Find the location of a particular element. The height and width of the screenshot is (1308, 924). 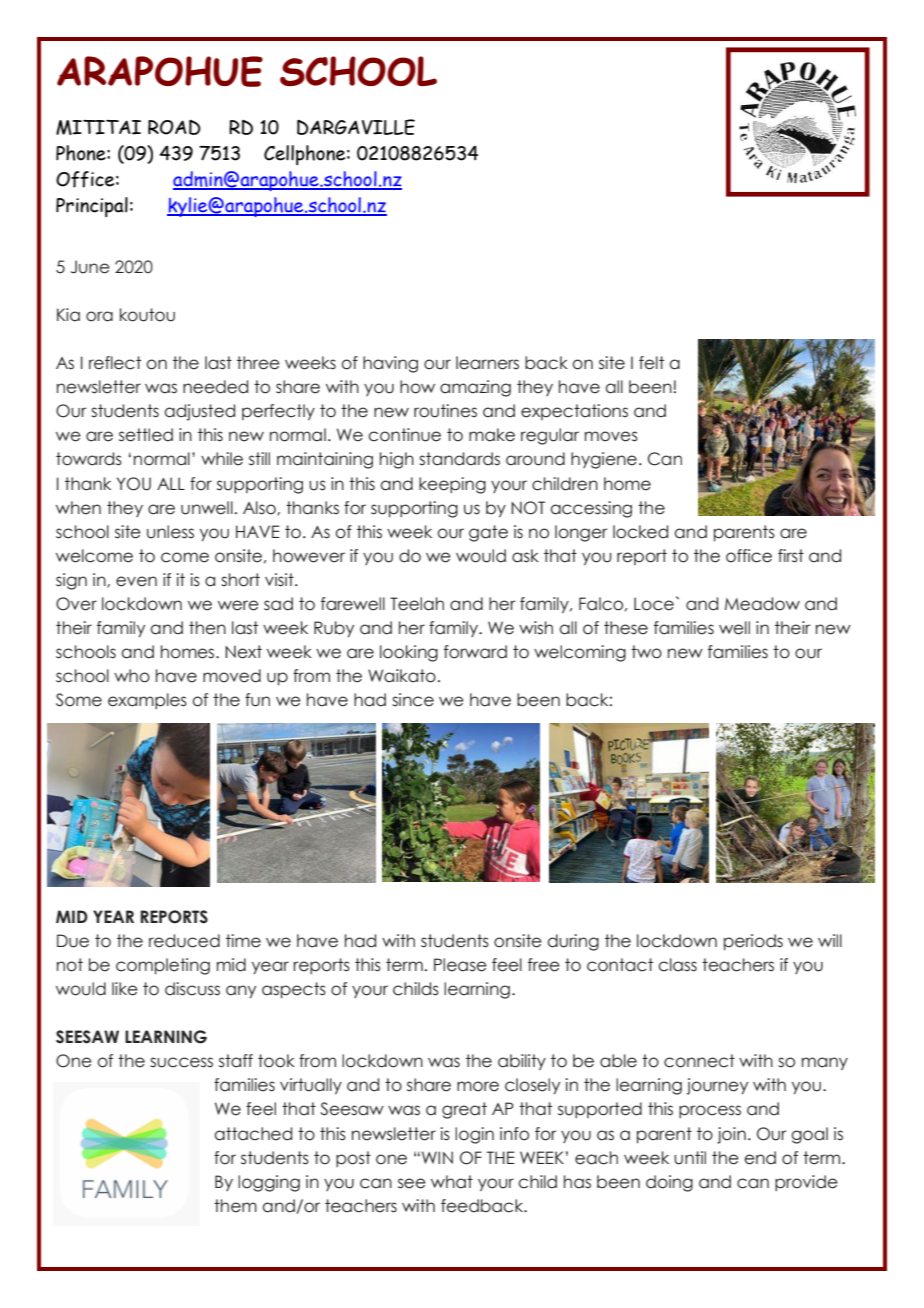

first is located at coordinates (791, 556).
